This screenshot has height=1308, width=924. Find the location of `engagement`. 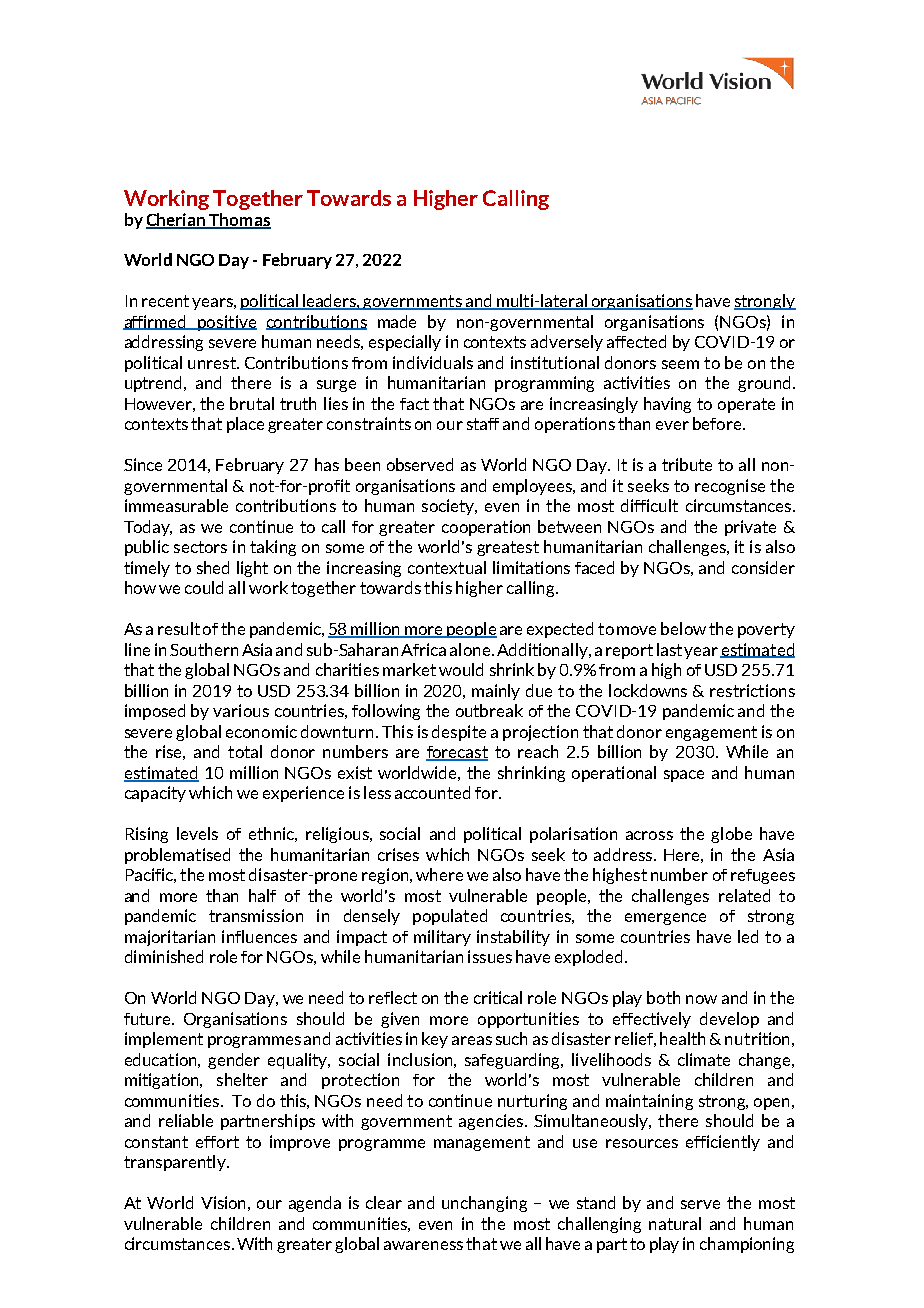

engagement is located at coordinates (711, 733).
